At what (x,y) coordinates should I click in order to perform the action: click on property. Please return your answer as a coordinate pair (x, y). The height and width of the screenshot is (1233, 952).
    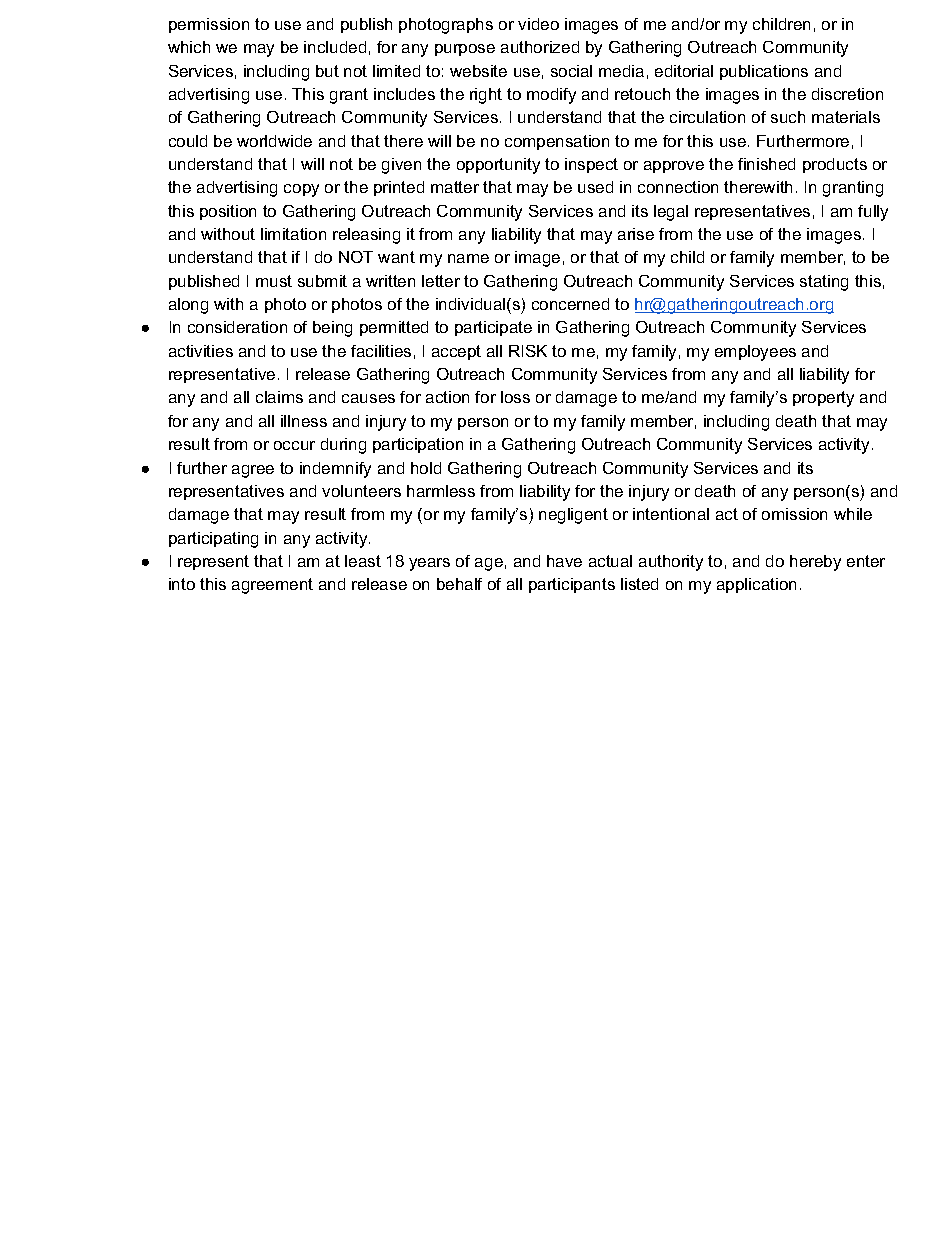
    Looking at the image, I should click on (823, 399).
